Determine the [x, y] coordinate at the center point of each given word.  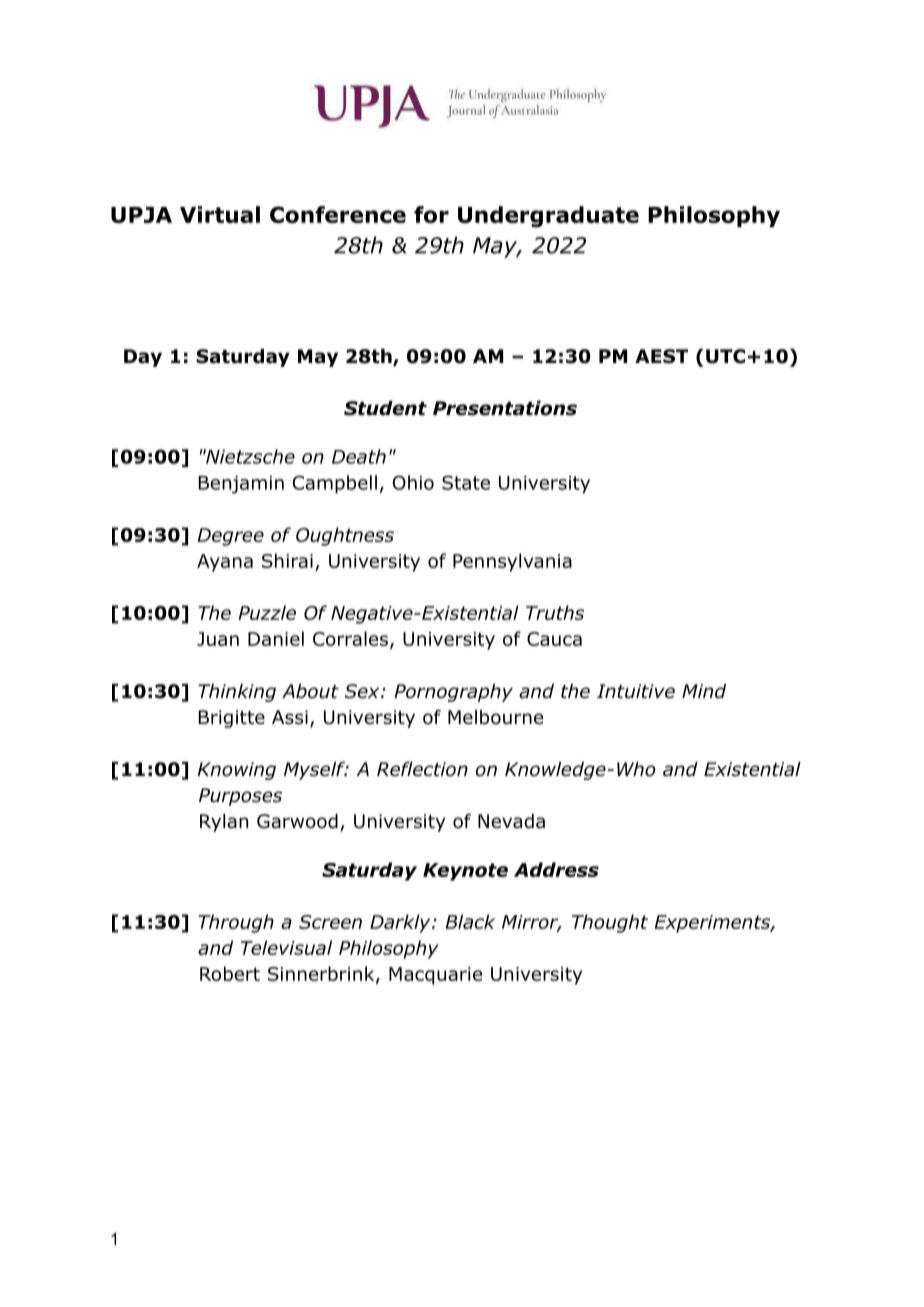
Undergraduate [548, 217]
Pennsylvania [512, 562]
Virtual [220, 214]
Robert [230, 973]
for [431, 214]
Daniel [276, 638]
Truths [555, 612]
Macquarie [435, 976]
